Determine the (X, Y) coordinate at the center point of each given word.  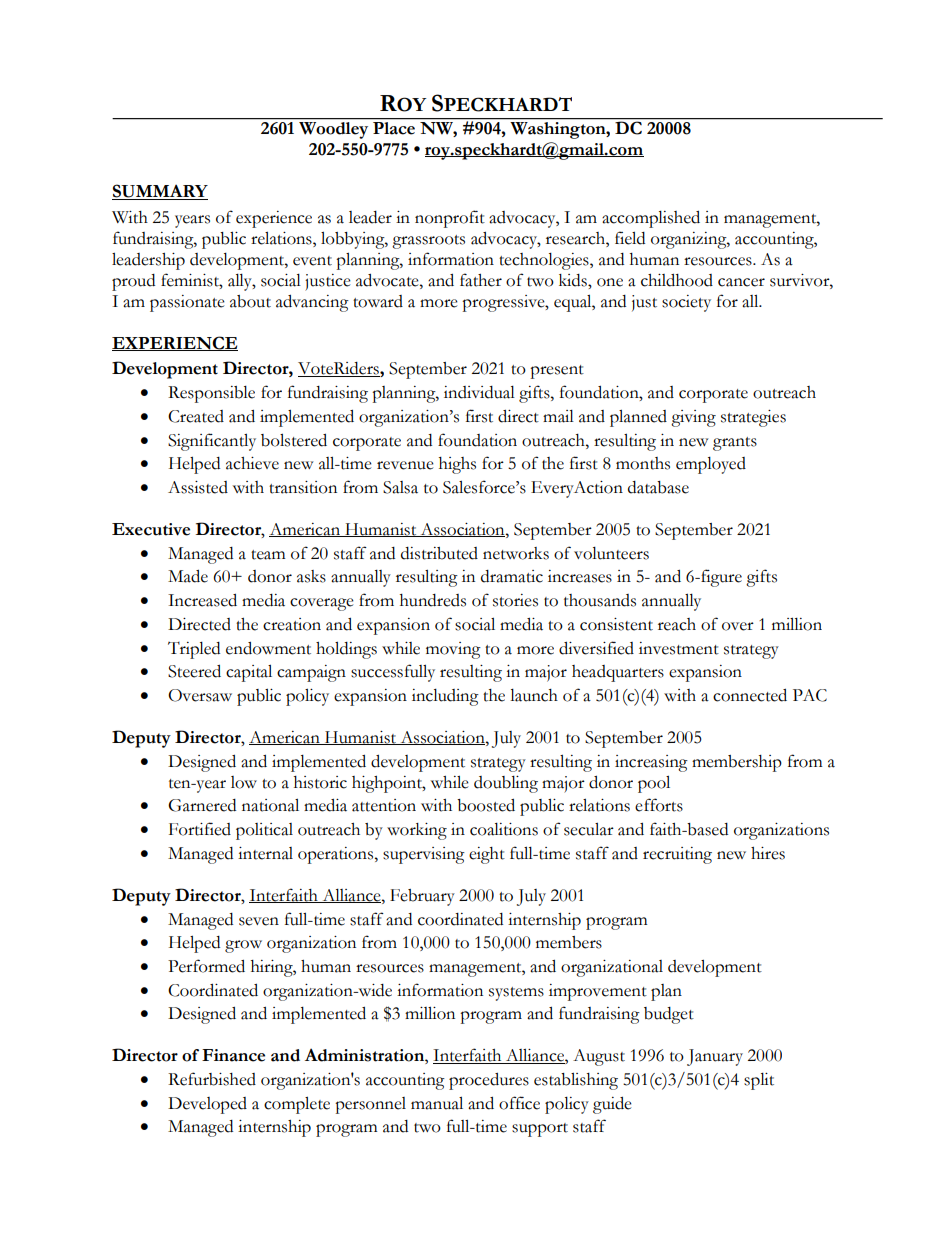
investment (679, 648)
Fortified (200, 829)
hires (768, 853)
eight (487, 855)
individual (479, 392)
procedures (489, 1081)
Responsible (211, 394)
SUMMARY (160, 192)
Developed (207, 1105)
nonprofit (450, 219)
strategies (753, 418)
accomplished (651, 219)
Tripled (194, 650)
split (759, 1081)
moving (453, 650)
